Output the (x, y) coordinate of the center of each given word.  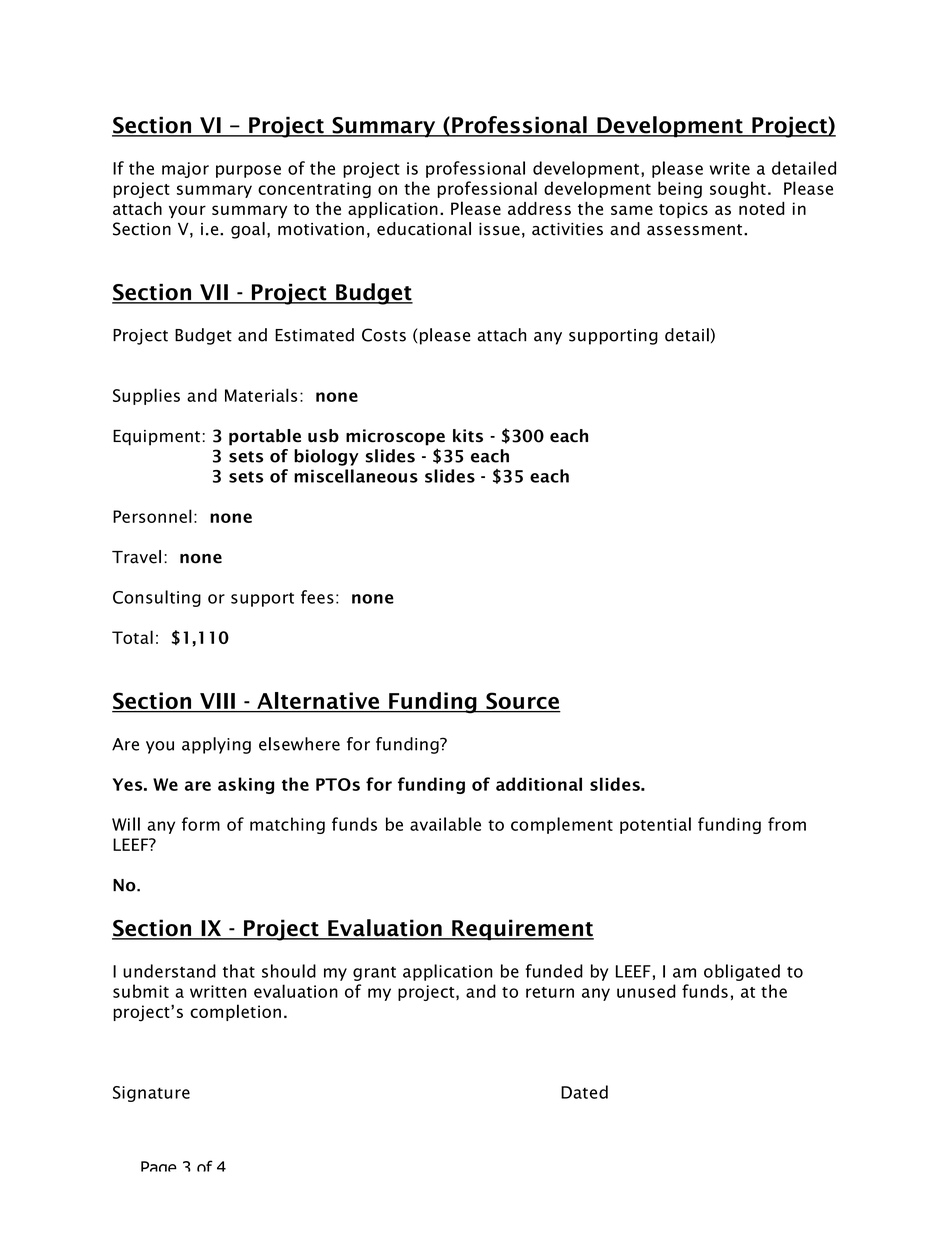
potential (655, 825)
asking (246, 785)
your (187, 211)
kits (468, 436)
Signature (151, 1094)
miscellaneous (356, 476)
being (680, 189)
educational (424, 229)
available (445, 824)
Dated (584, 1092)
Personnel (152, 516)
